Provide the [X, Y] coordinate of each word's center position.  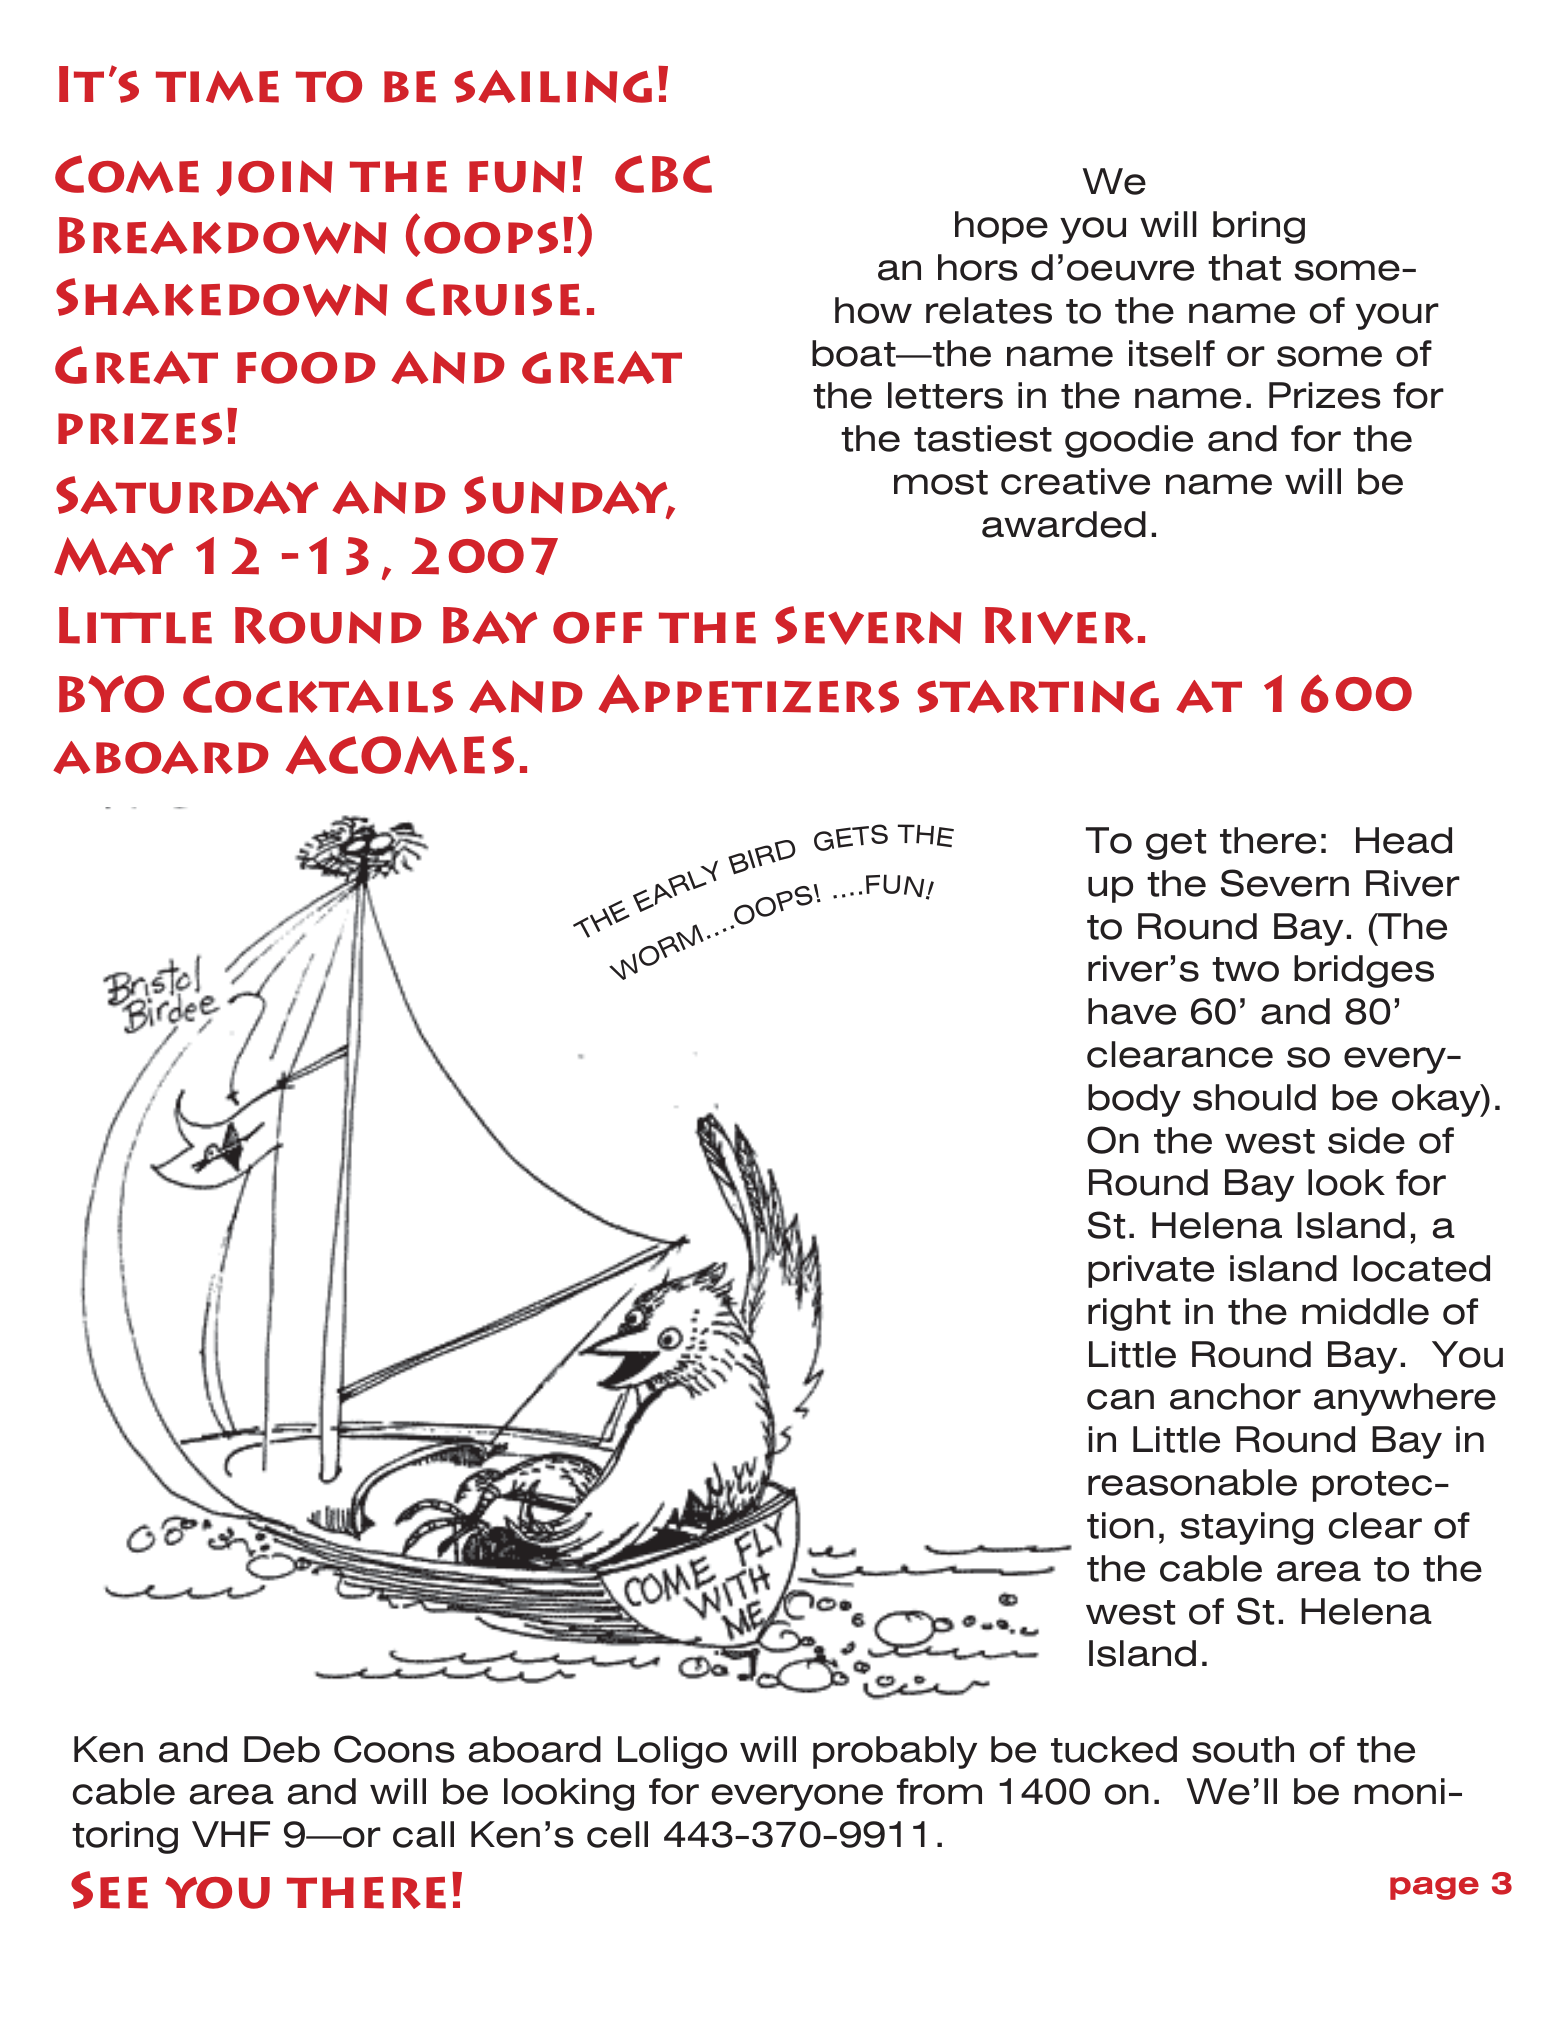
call [423, 1834]
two [1245, 969]
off [597, 628]
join [274, 178]
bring [1259, 227]
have [1132, 1011]
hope [1001, 227]
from [939, 1791]
